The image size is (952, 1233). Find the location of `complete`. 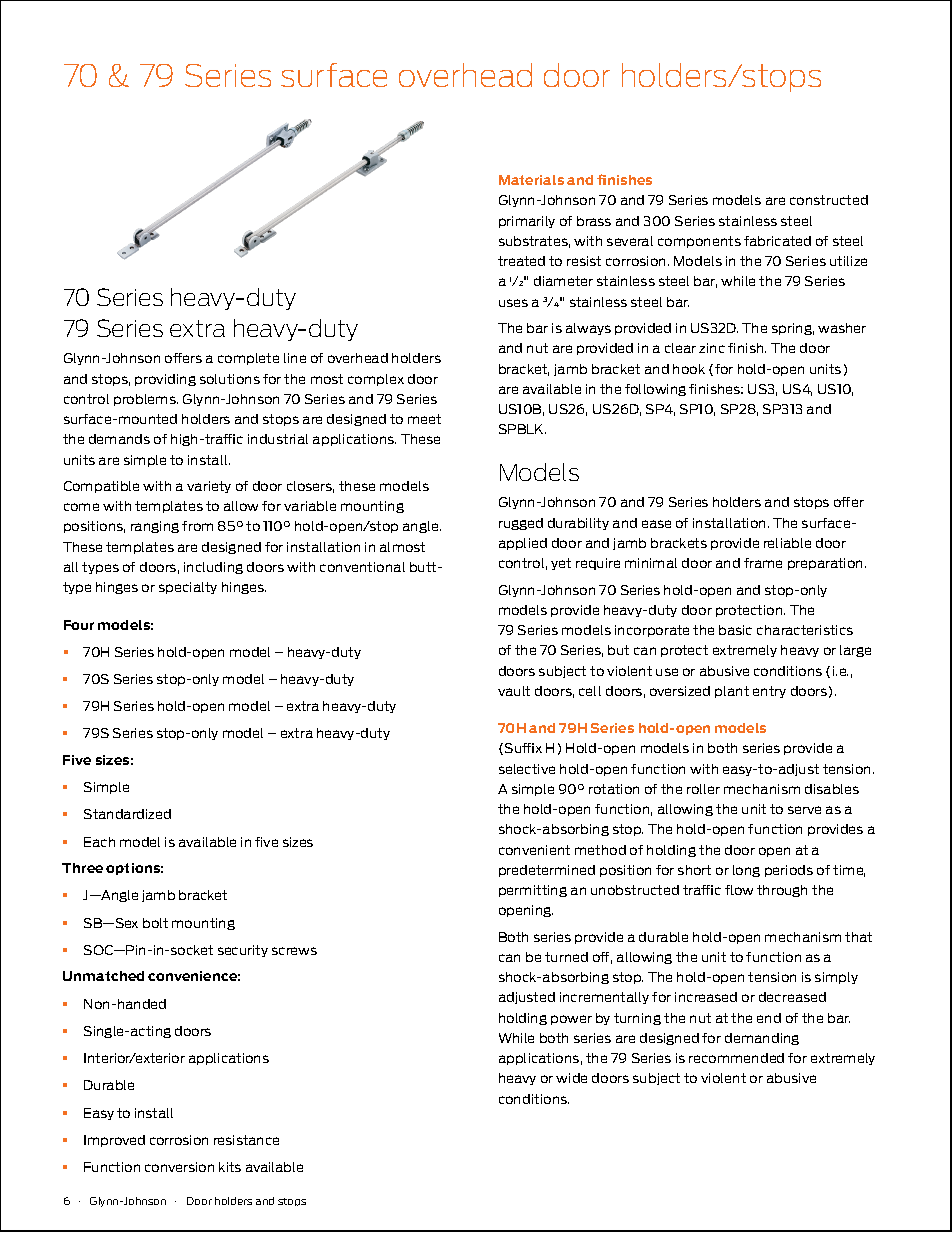

complete is located at coordinates (248, 359).
